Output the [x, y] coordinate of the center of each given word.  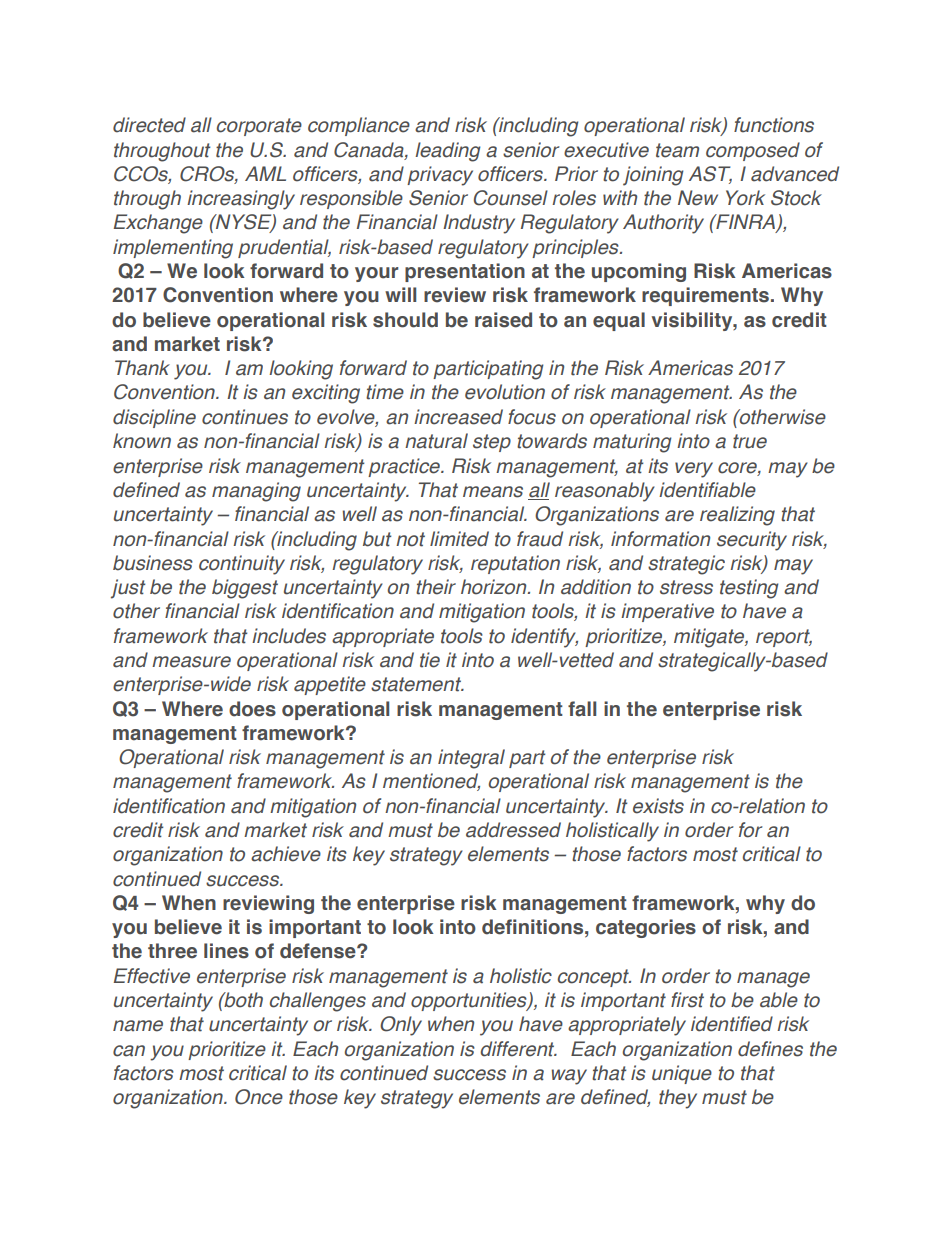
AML [265, 173]
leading [448, 152]
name [138, 1026]
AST [710, 175]
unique [682, 1074]
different [518, 1049]
